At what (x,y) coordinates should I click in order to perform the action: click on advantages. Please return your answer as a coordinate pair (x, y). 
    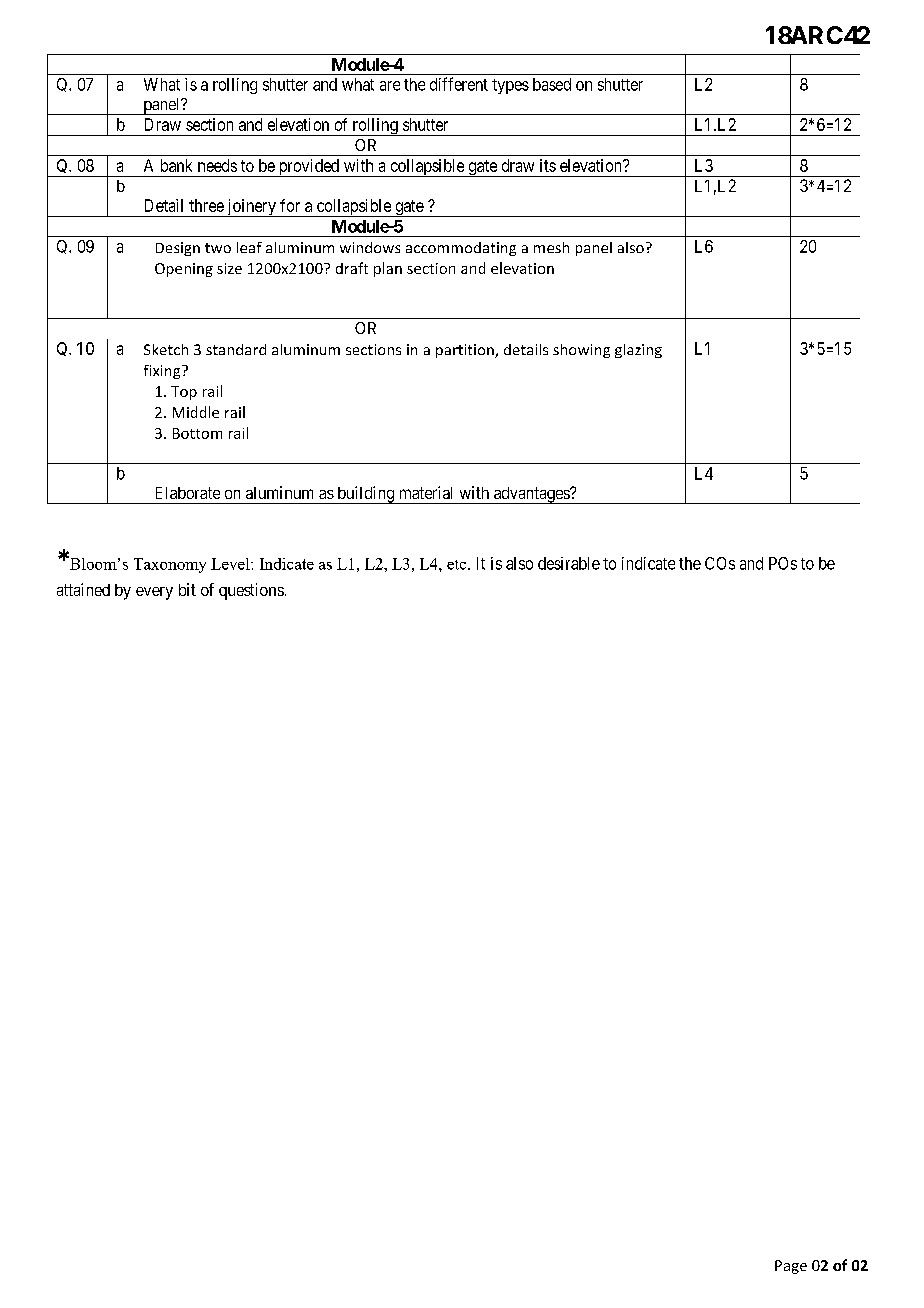
    Looking at the image, I should click on (531, 495).
